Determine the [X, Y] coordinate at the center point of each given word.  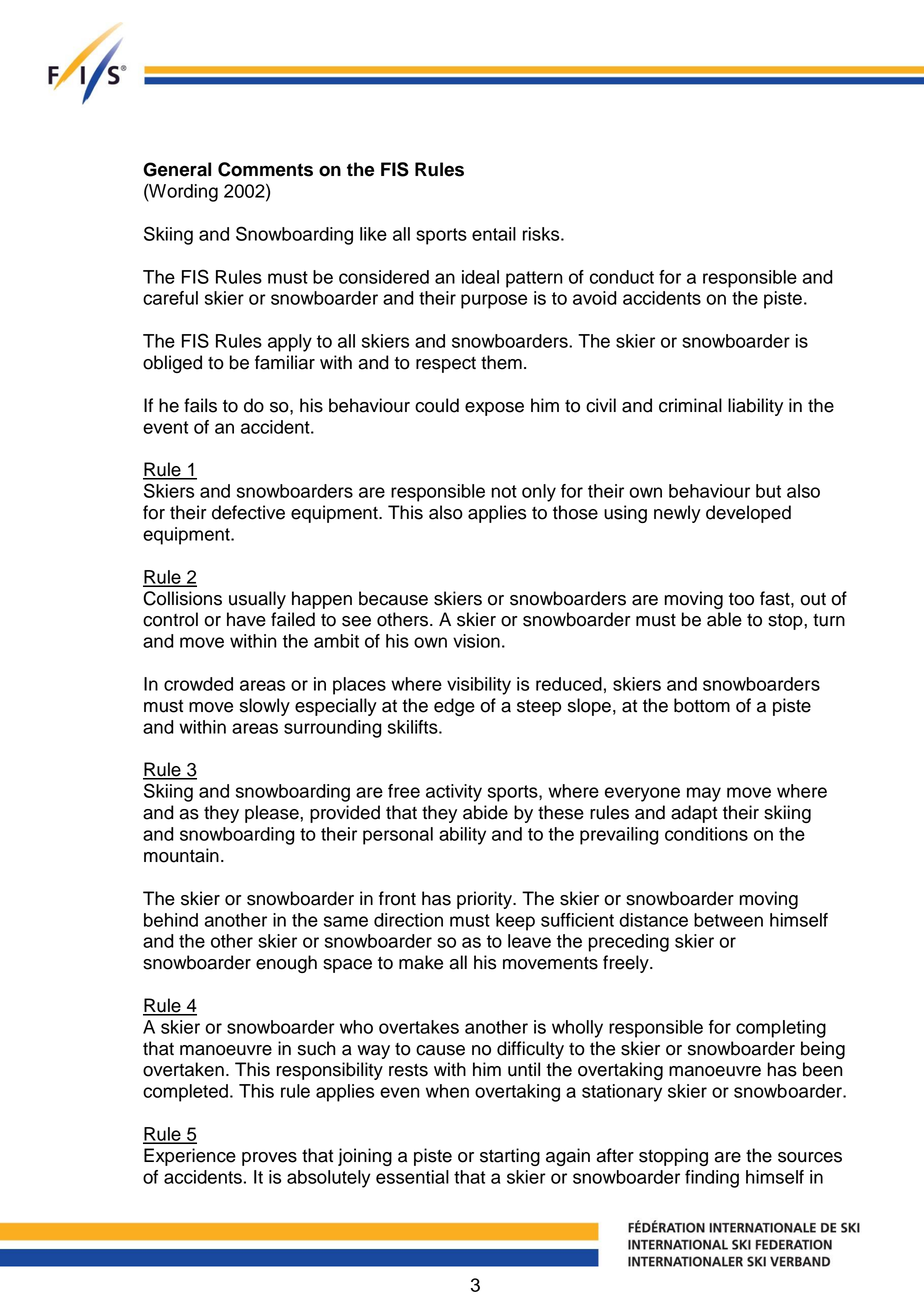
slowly [265, 707]
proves [269, 1159]
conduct [622, 277]
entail [494, 234]
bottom [702, 705]
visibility [479, 686]
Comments [265, 169]
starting [510, 1157]
